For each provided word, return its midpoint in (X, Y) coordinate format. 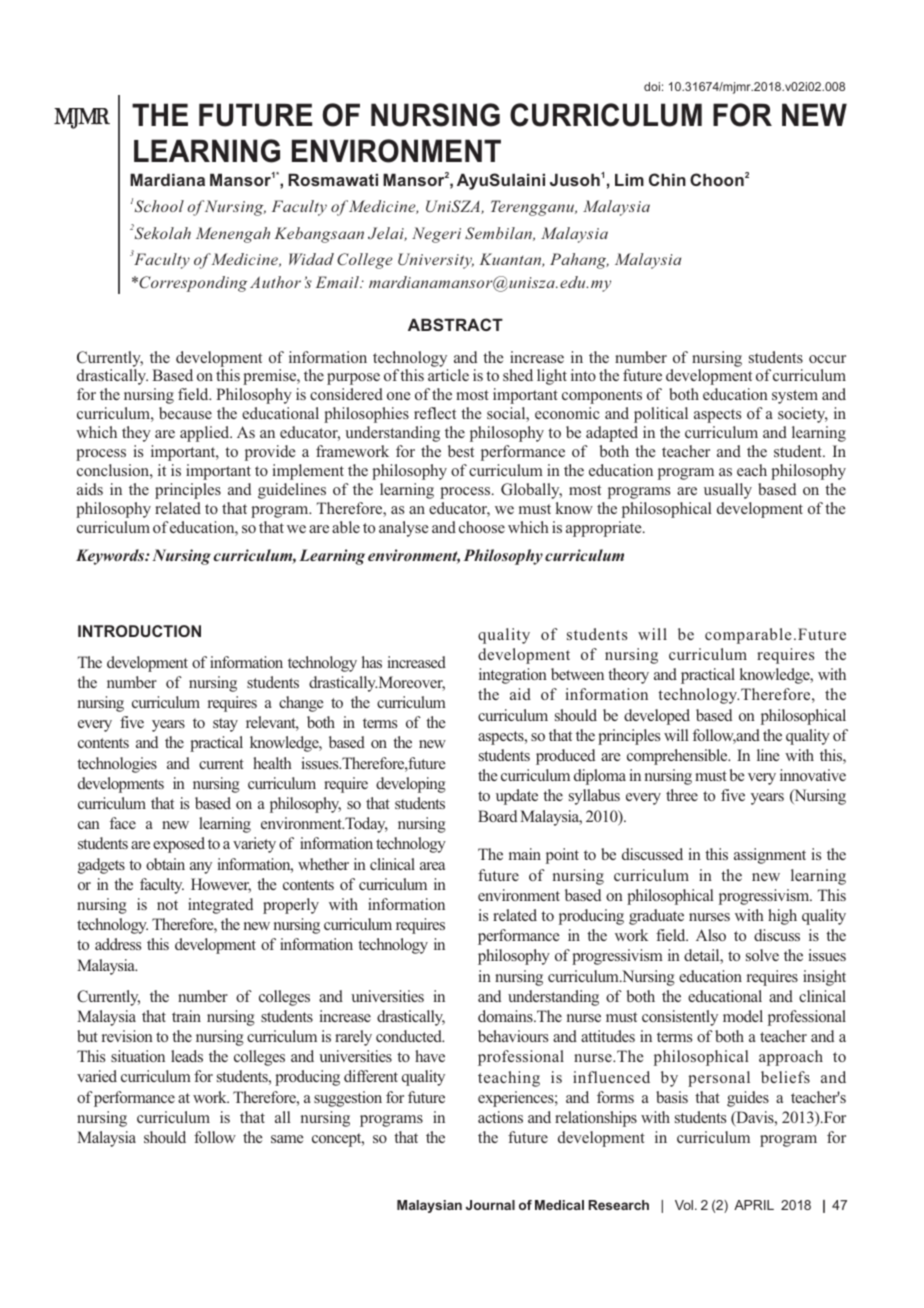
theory (628, 676)
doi (652, 86)
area (432, 866)
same (287, 1139)
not (167, 905)
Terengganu (534, 208)
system (795, 397)
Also (711, 935)
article (448, 375)
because (185, 413)
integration (513, 676)
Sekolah (161, 232)
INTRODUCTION (139, 631)
